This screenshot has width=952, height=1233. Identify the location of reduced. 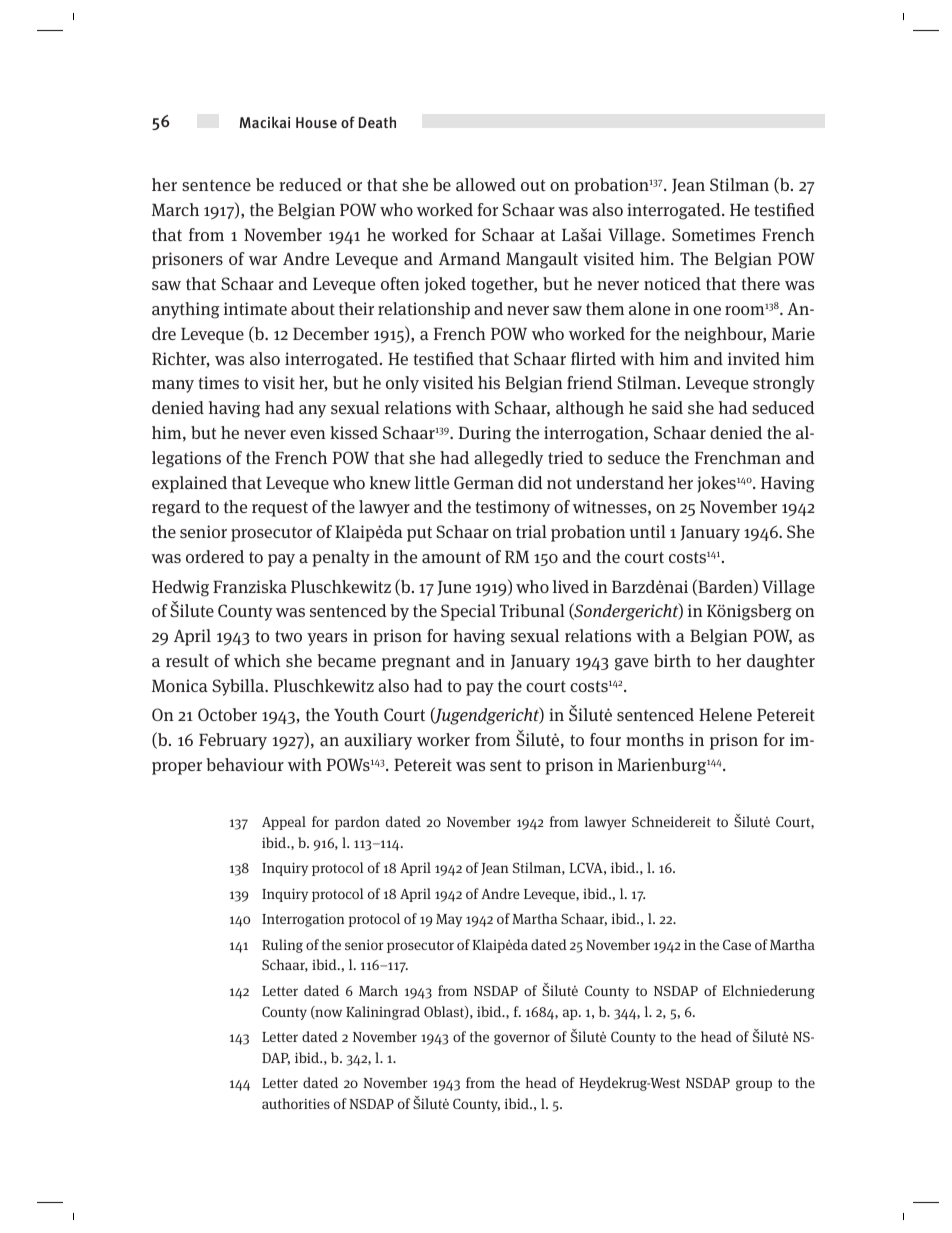
(310, 184).
